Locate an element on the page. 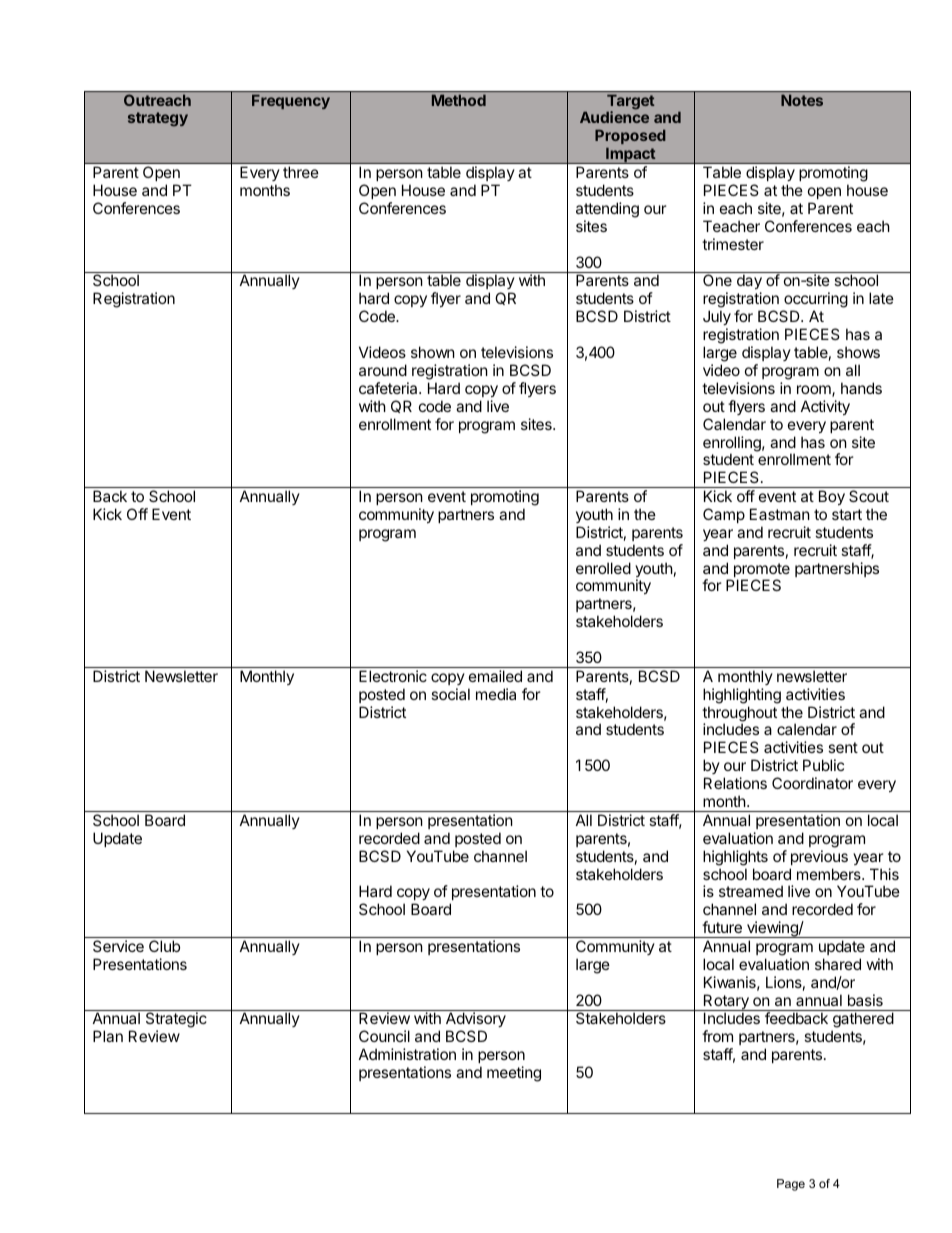 Image resolution: width=952 pixels, height=1233 pixels. Plan is located at coordinates (108, 1036).
